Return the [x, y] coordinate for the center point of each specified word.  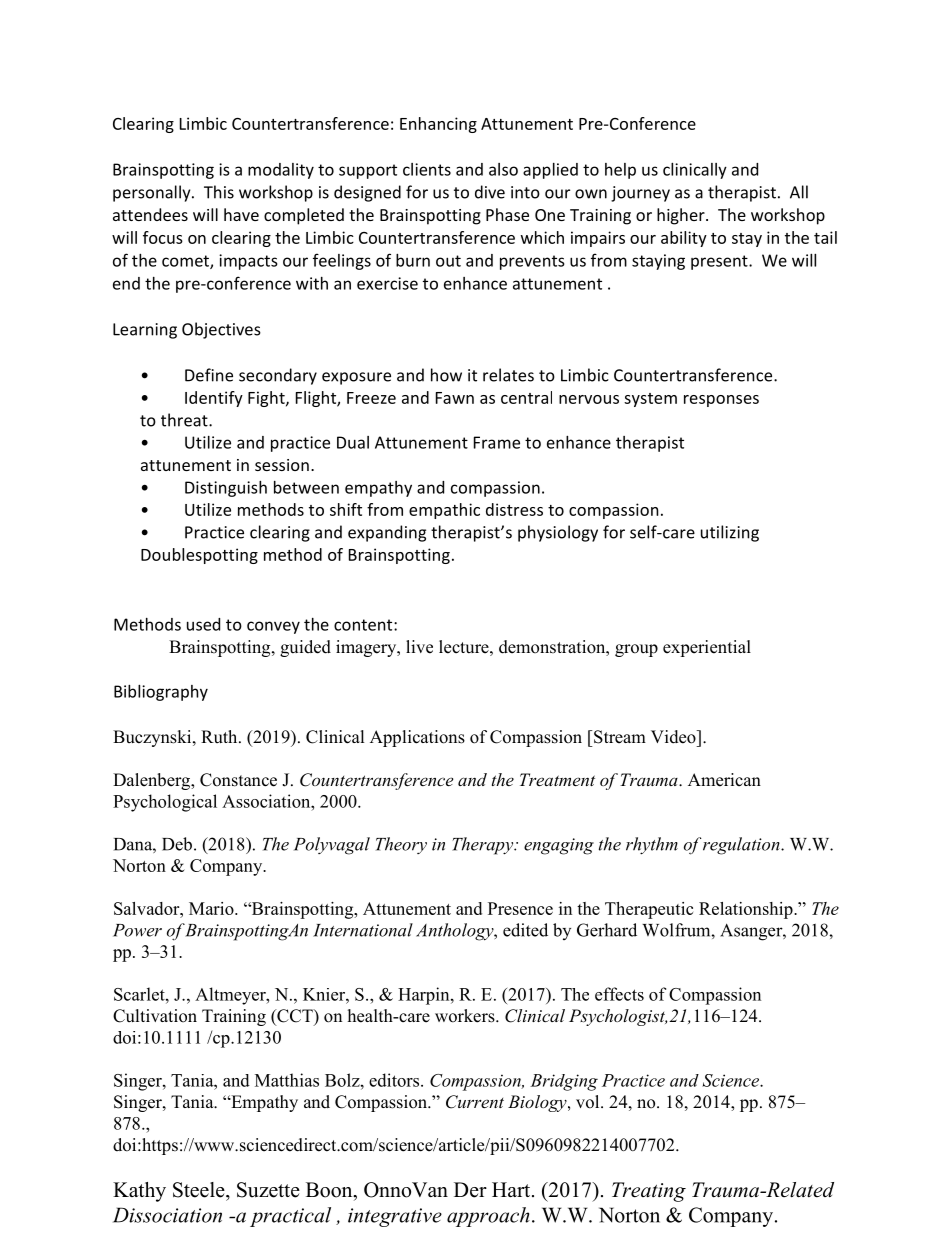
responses [721, 401]
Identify [214, 399]
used [203, 624]
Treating [649, 1192]
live [419, 647]
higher [682, 216]
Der [470, 1190]
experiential [707, 648]
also [503, 169]
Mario [212, 908]
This [219, 192]
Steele [200, 1190]
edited [525, 930]
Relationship [747, 910]
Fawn [455, 398]
